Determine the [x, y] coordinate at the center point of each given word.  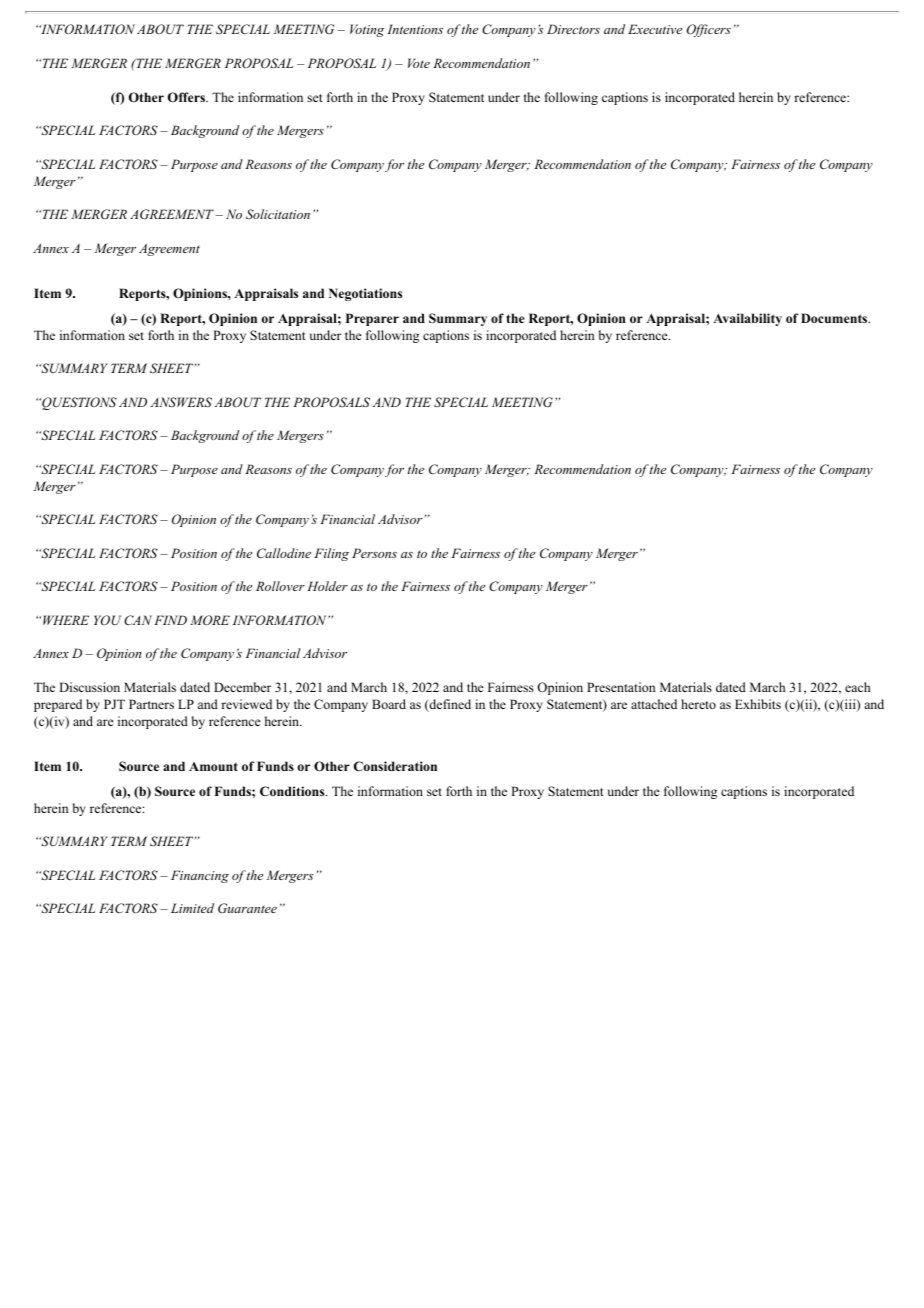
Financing [200, 876]
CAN [138, 620]
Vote [419, 63]
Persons [374, 553]
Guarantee [247, 908]
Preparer [372, 319]
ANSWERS [181, 402]
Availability [747, 319]
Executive [655, 29]
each [857, 687]
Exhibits [758, 704]
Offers [187, 97]
